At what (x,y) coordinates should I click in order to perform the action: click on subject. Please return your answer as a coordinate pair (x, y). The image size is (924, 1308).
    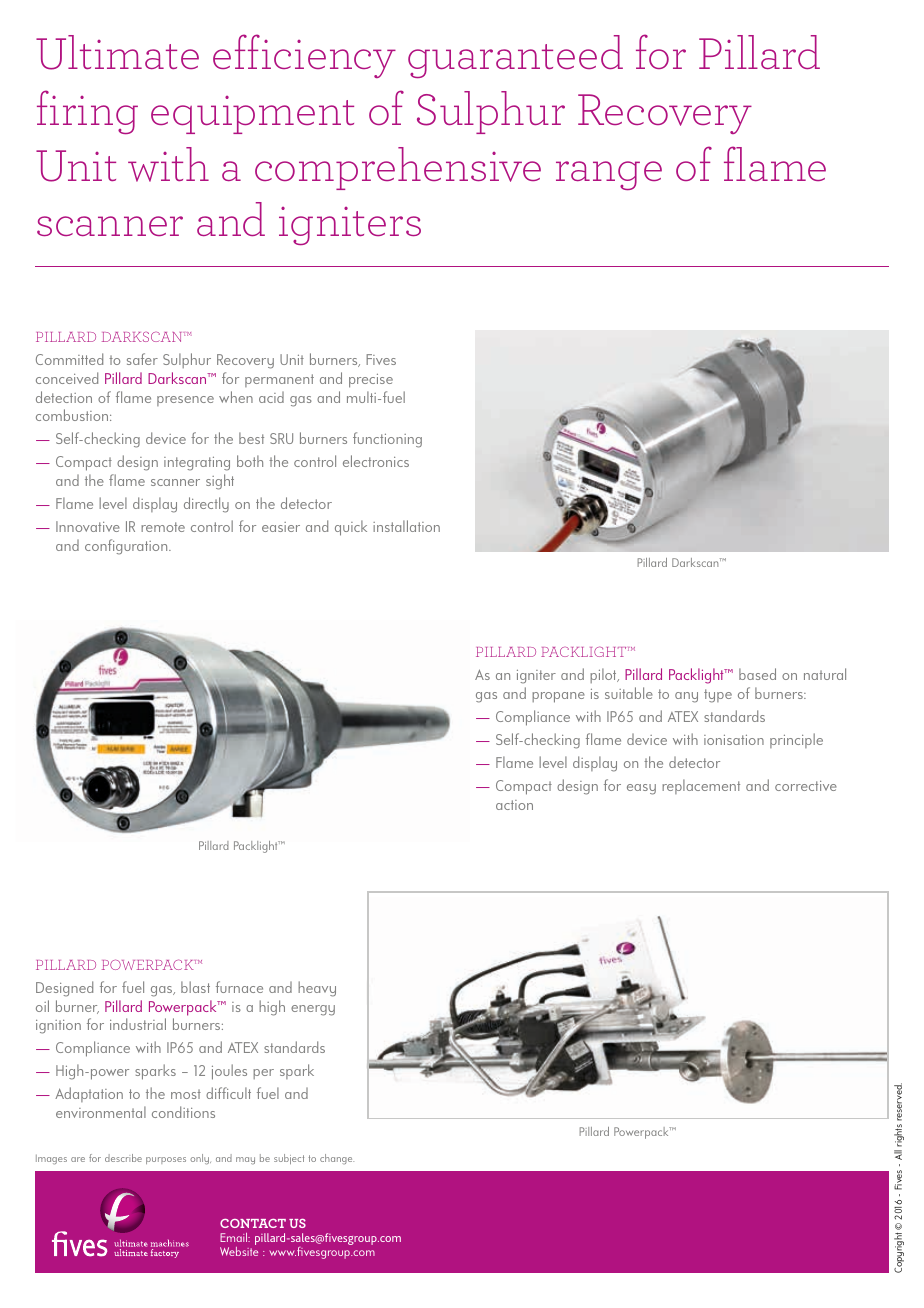
    Looking at the image, I should click on (289, 1159).
